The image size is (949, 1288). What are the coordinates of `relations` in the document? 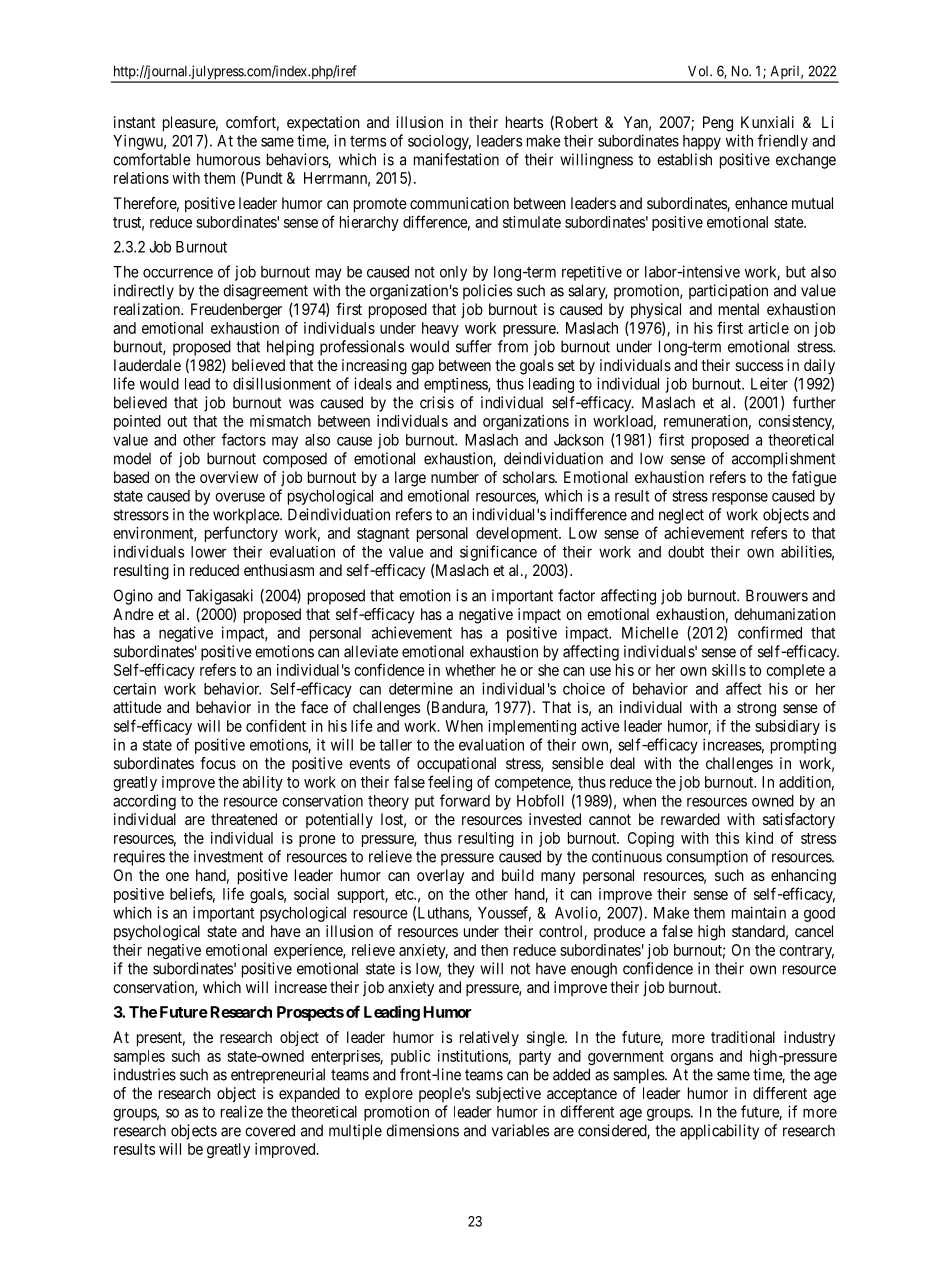 It's located at (141, 178).
